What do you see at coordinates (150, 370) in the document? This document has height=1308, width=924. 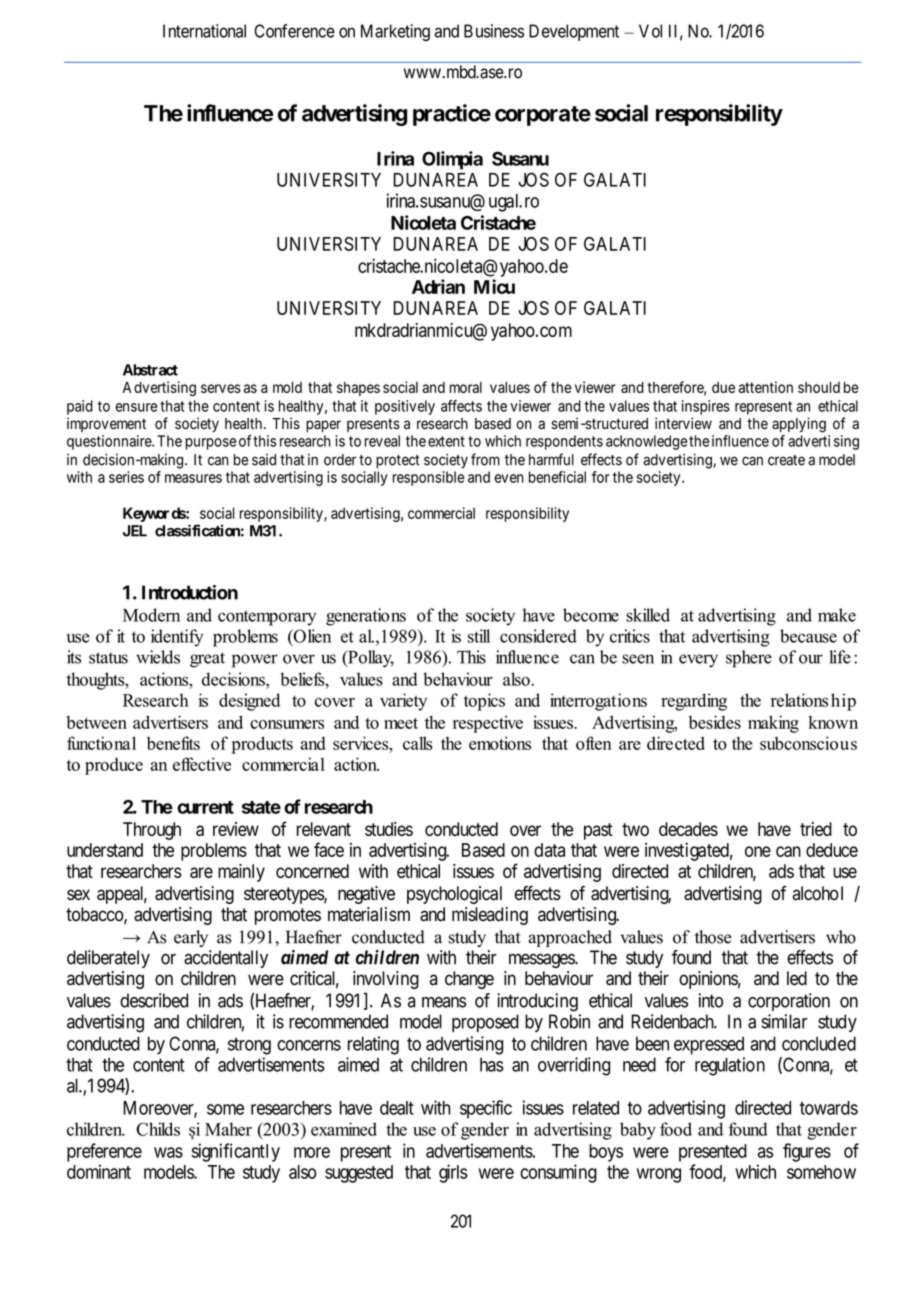 I see `Abstract` at bounding box center [150, 370].
